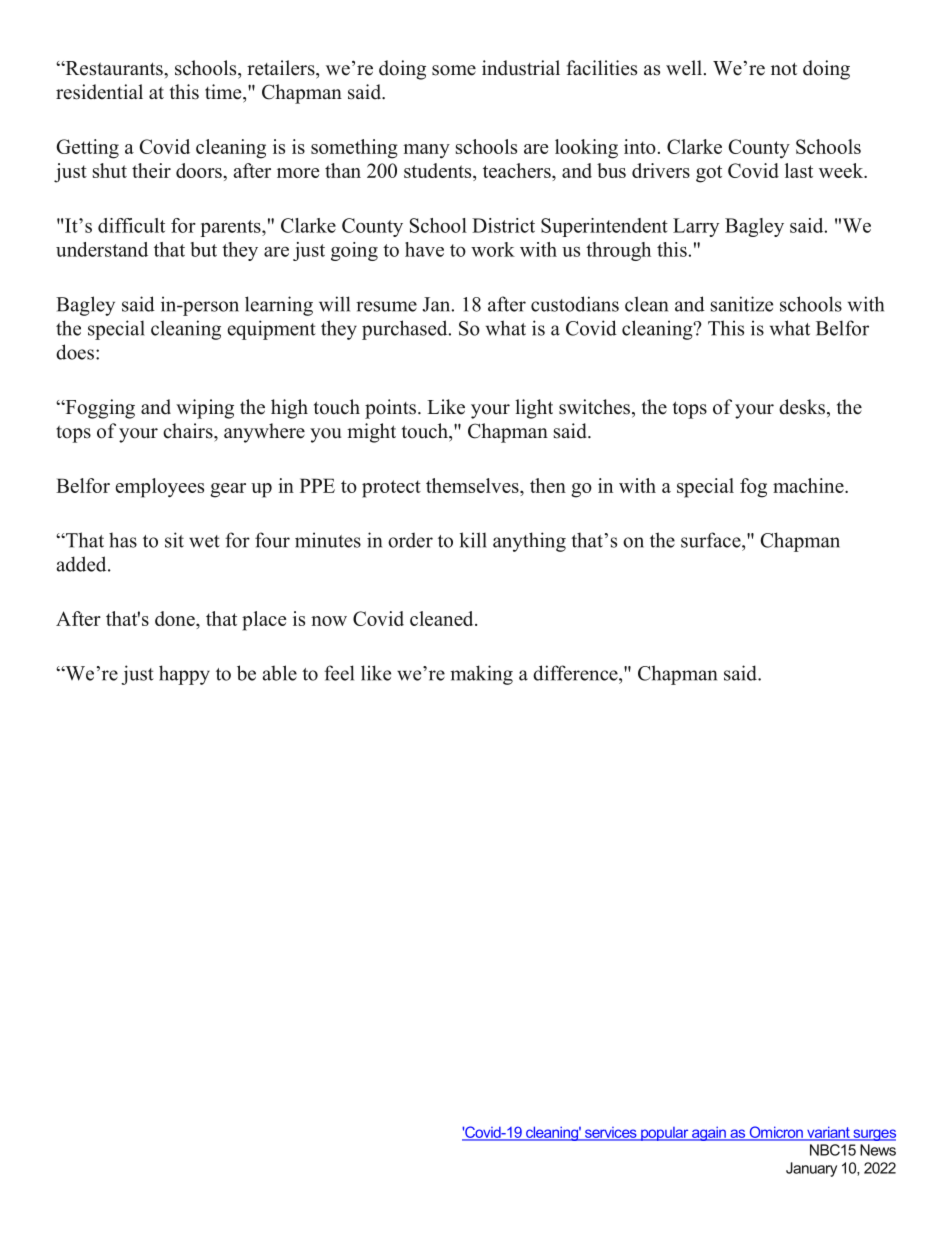  What do you see at coordinates (280, 673) in the screenshot?
I see `able` at bounding box center [280, 673].
